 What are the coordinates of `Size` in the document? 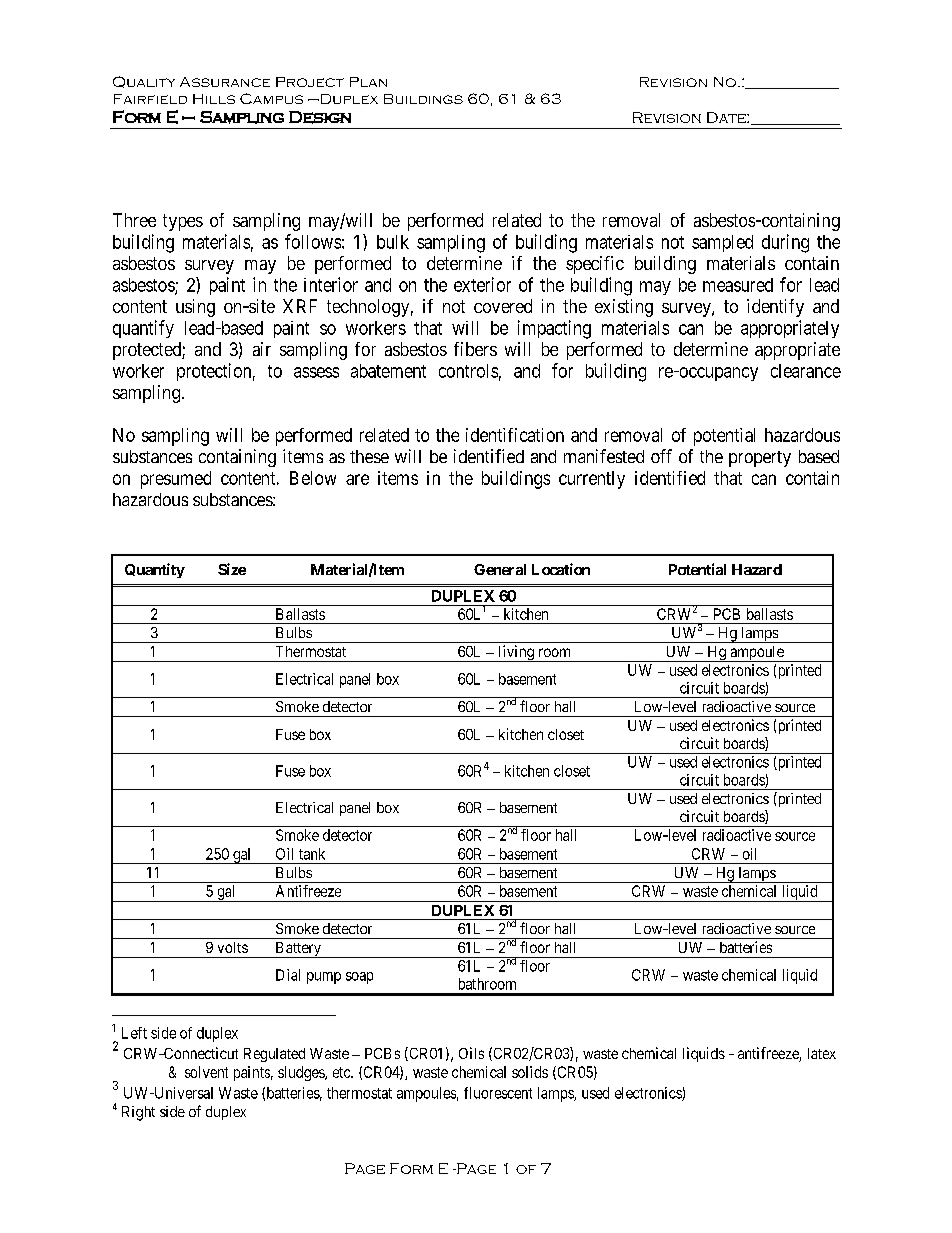 It's located at (232, 569).
